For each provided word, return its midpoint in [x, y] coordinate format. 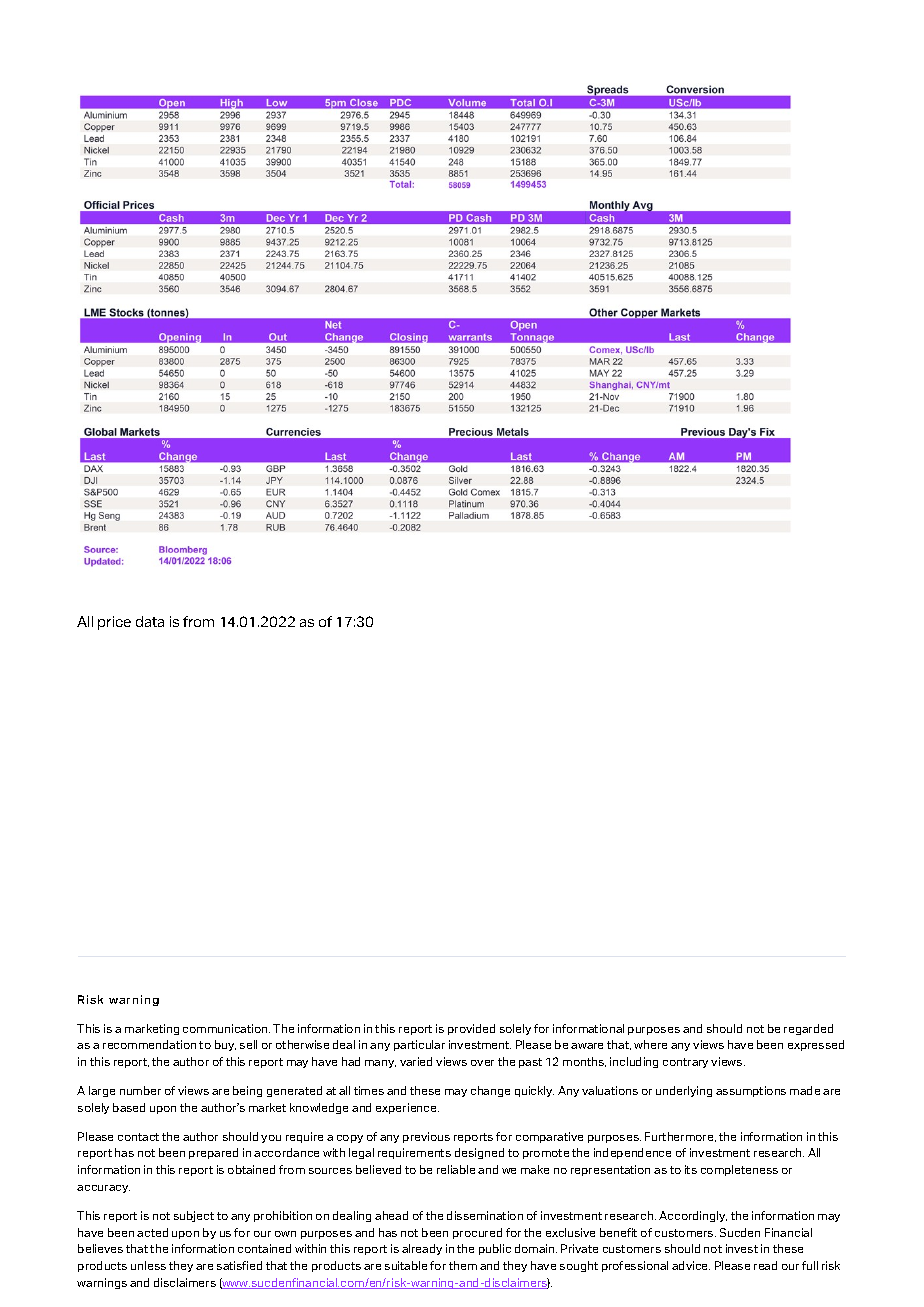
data [150, 621]
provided [471, 1029]
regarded [808, 1029]
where [650, 1044]
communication [226, 1028]
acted [152, 1232]
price [114, 623]
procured [477, 1233]
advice [691, 1265]
